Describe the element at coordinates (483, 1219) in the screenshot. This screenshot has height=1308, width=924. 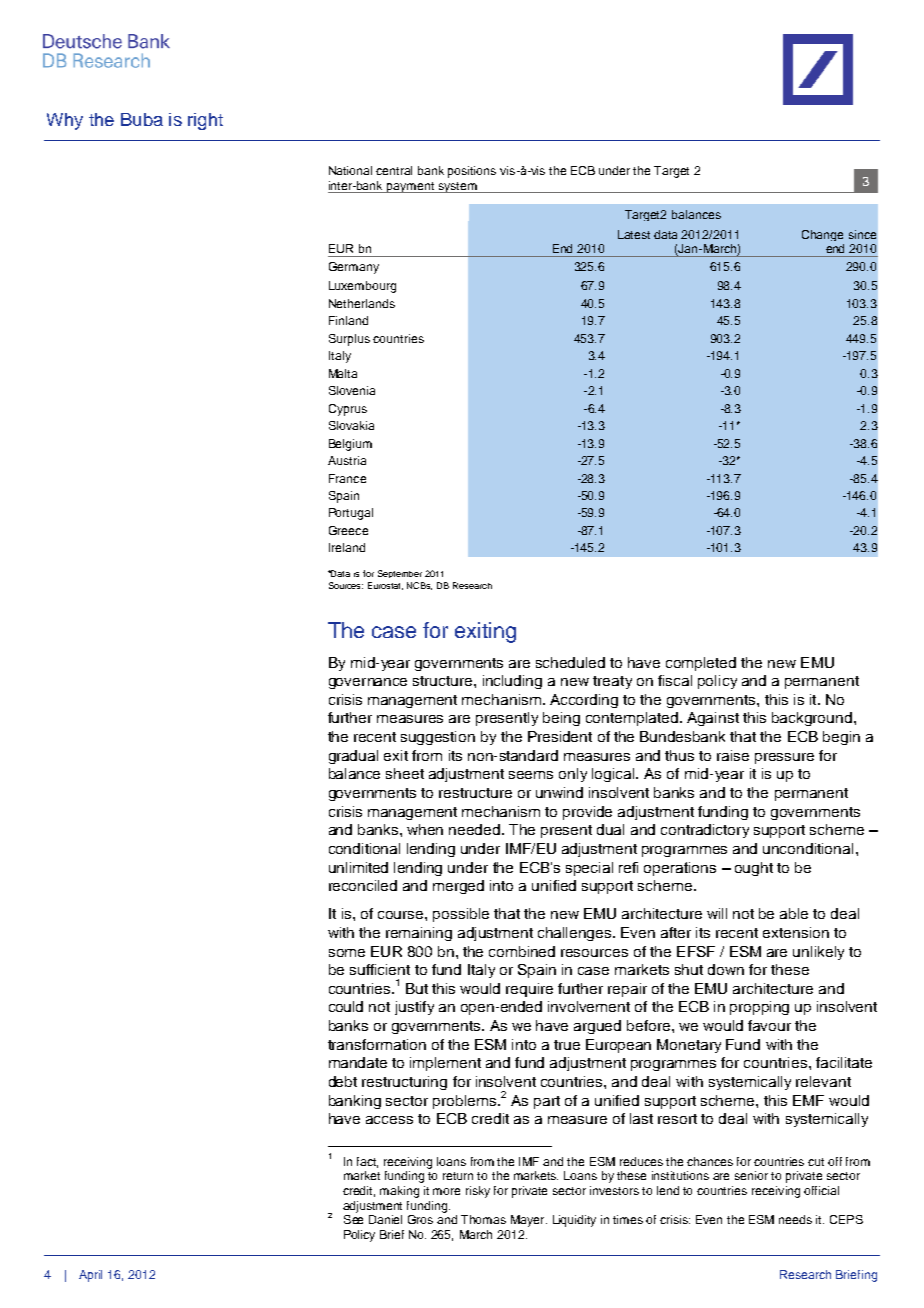
I see `Thomas` at that location.
